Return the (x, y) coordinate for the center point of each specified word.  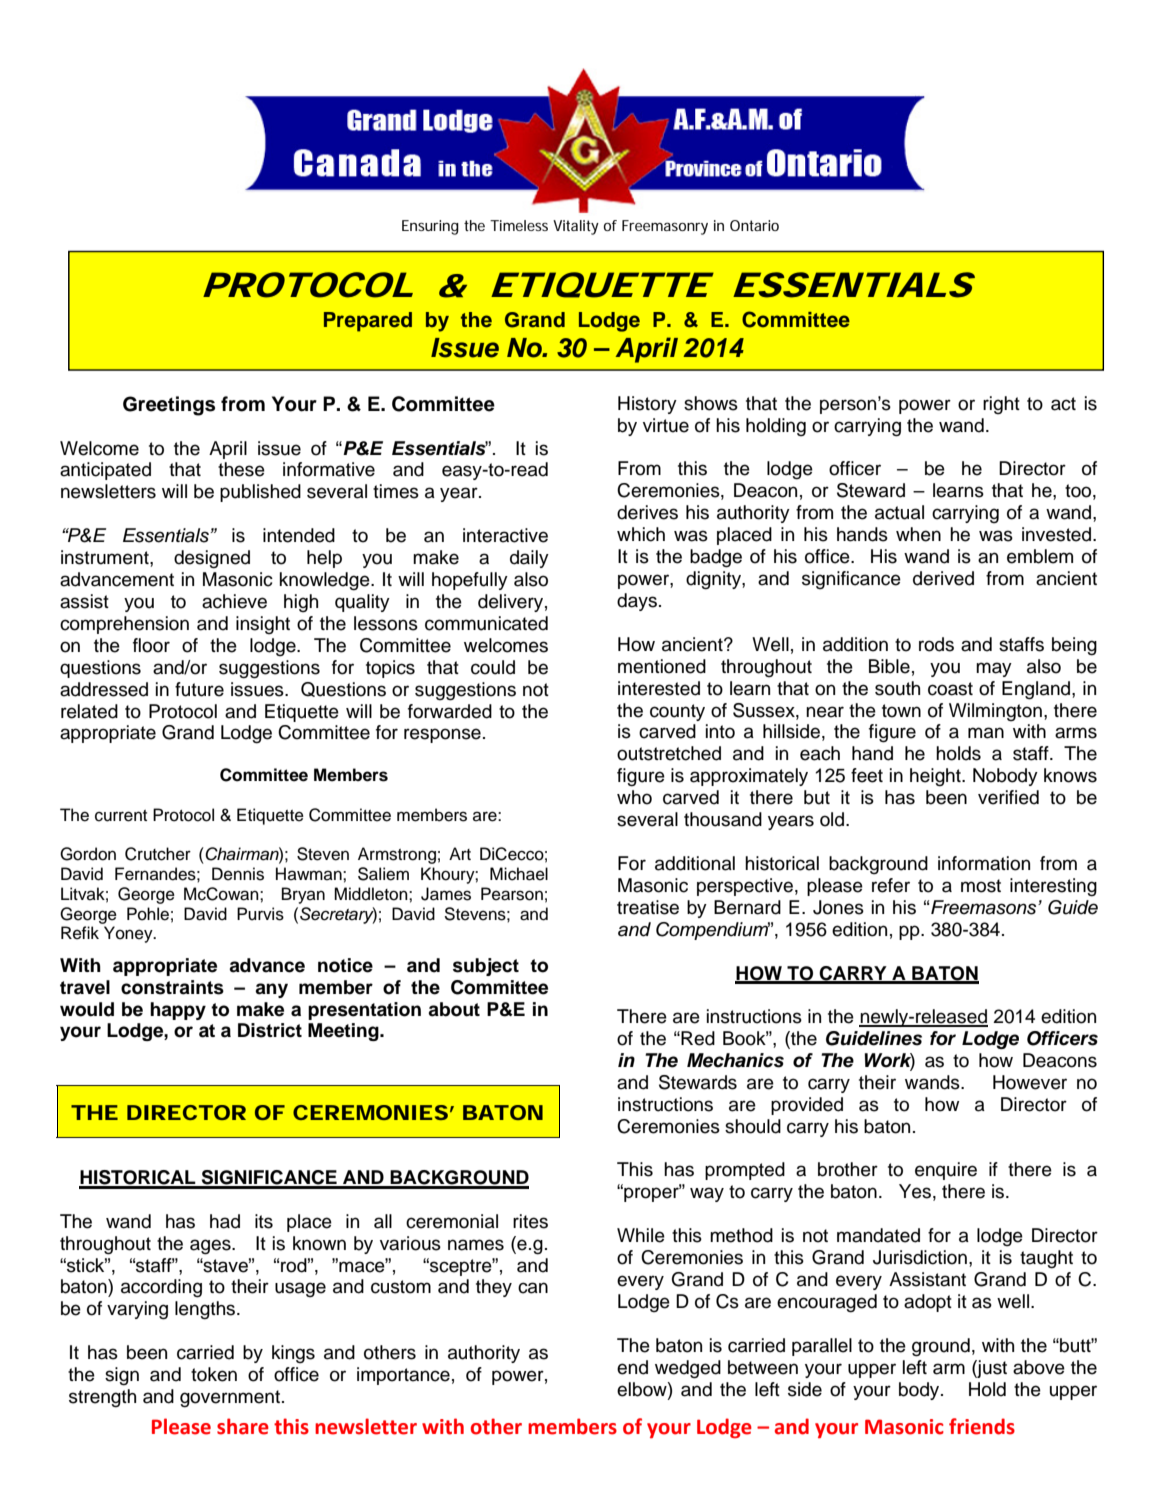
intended (299, 535)
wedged (688, 1369)
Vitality (576, 227)
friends (982, 1426)
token (214, 1374)
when (918, 534)
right (1001, 405)
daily (529, 559)
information (984, 863)
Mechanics (735, 1060)
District (270, 1030)
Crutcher (158, 854)
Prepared (368, 322)
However (1030, 1082)
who (634, 797)
